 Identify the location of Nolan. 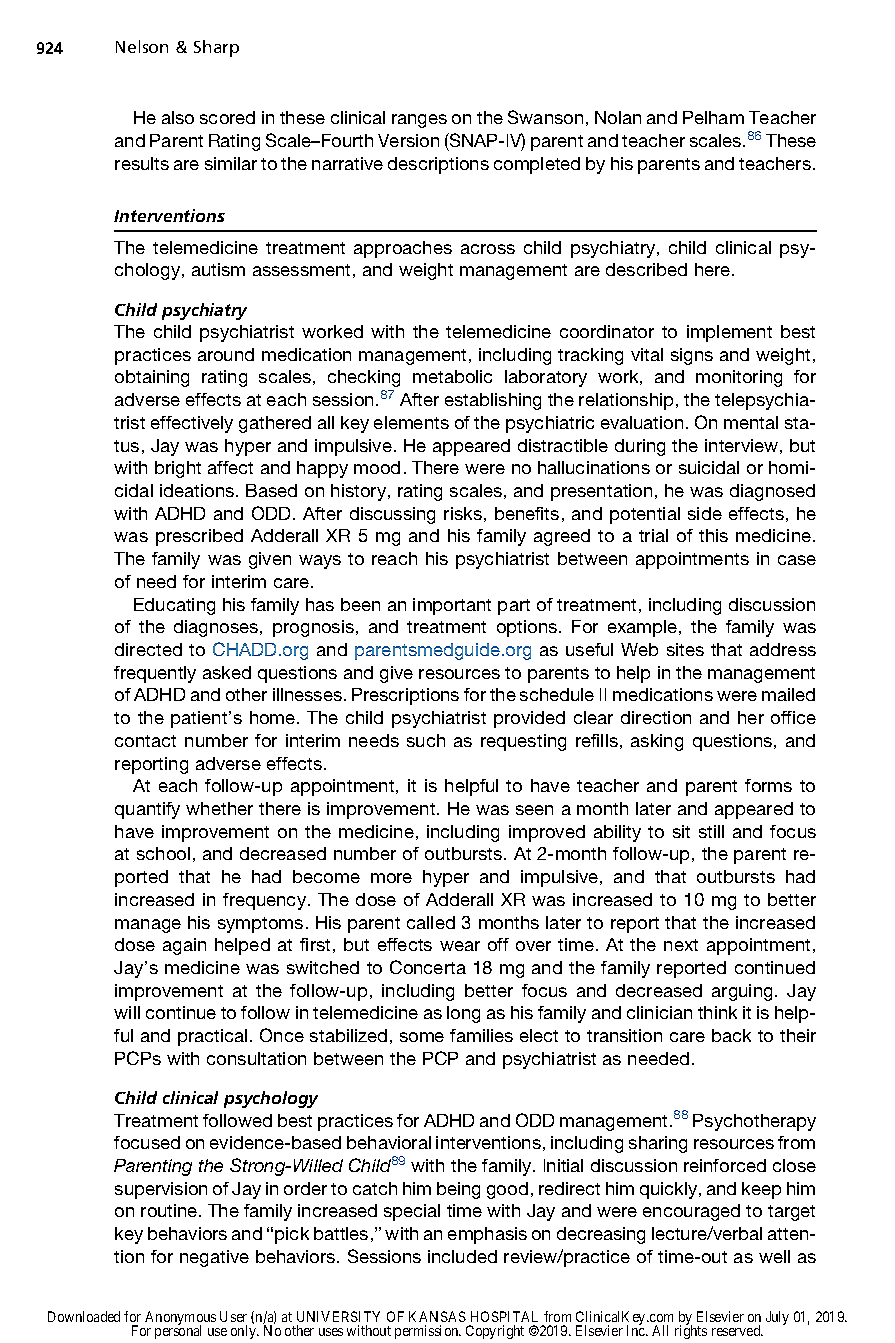
(618, 117).
